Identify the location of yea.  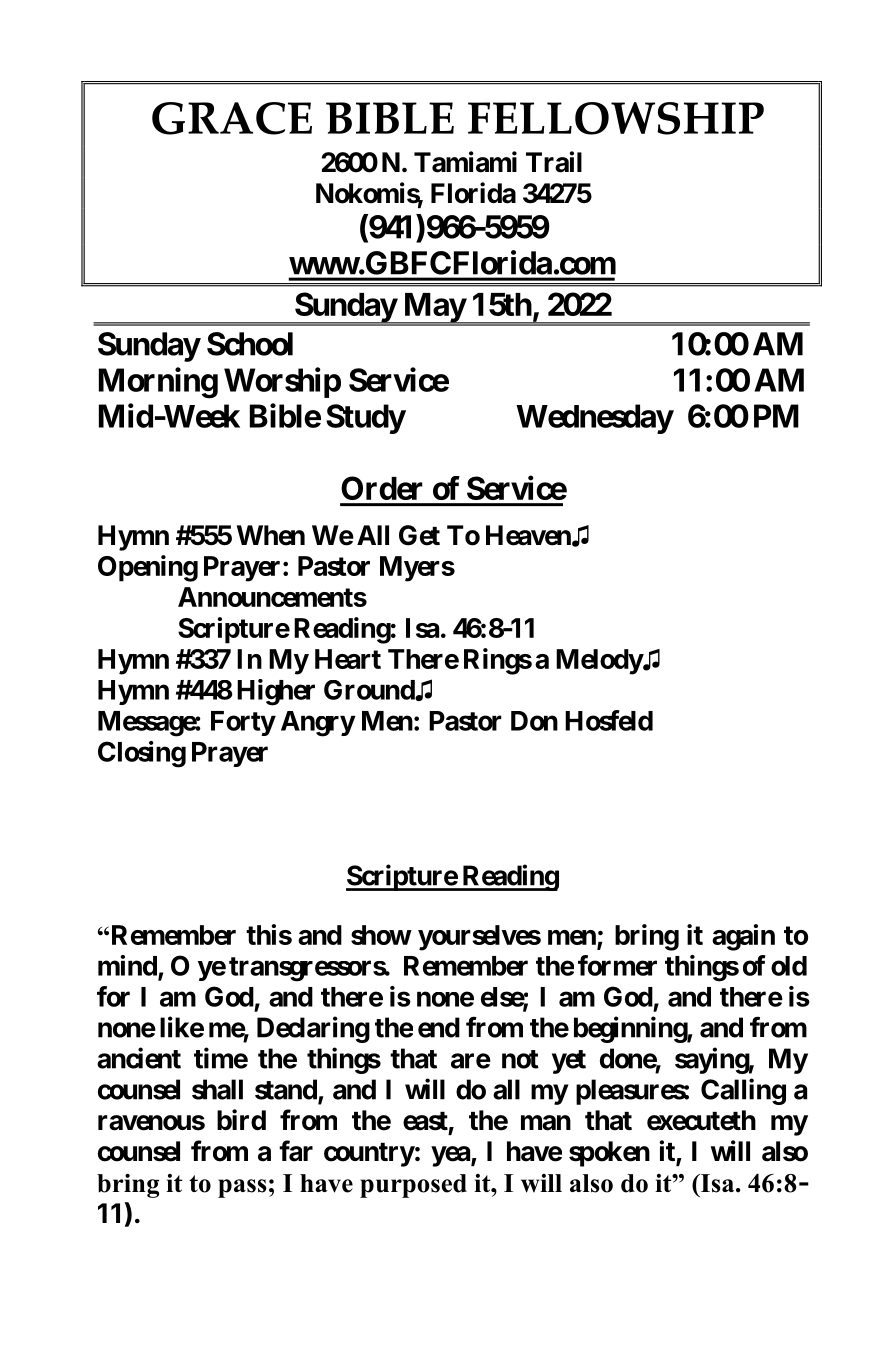
(451, 1156).
